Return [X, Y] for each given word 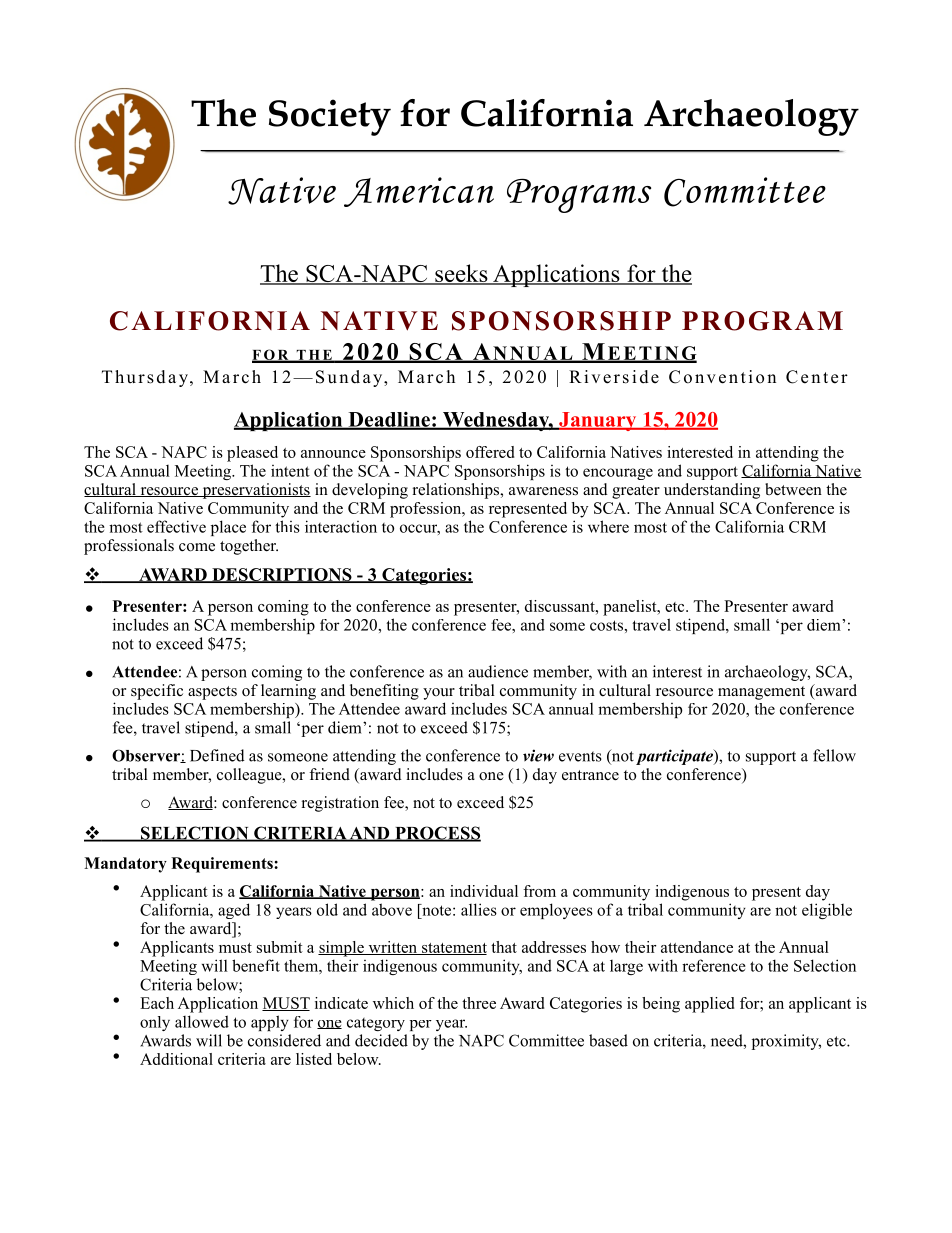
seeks [461, 274]
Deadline [389, 420]
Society [330, 117]
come [197, 547]
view [538, 755]
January [598, 421]
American [419, 192]
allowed [202, 1021]
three [479, 1003]
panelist [631, 608]
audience [498, 671]
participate [675, 757]
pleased [252, 454]
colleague [250, 776]
